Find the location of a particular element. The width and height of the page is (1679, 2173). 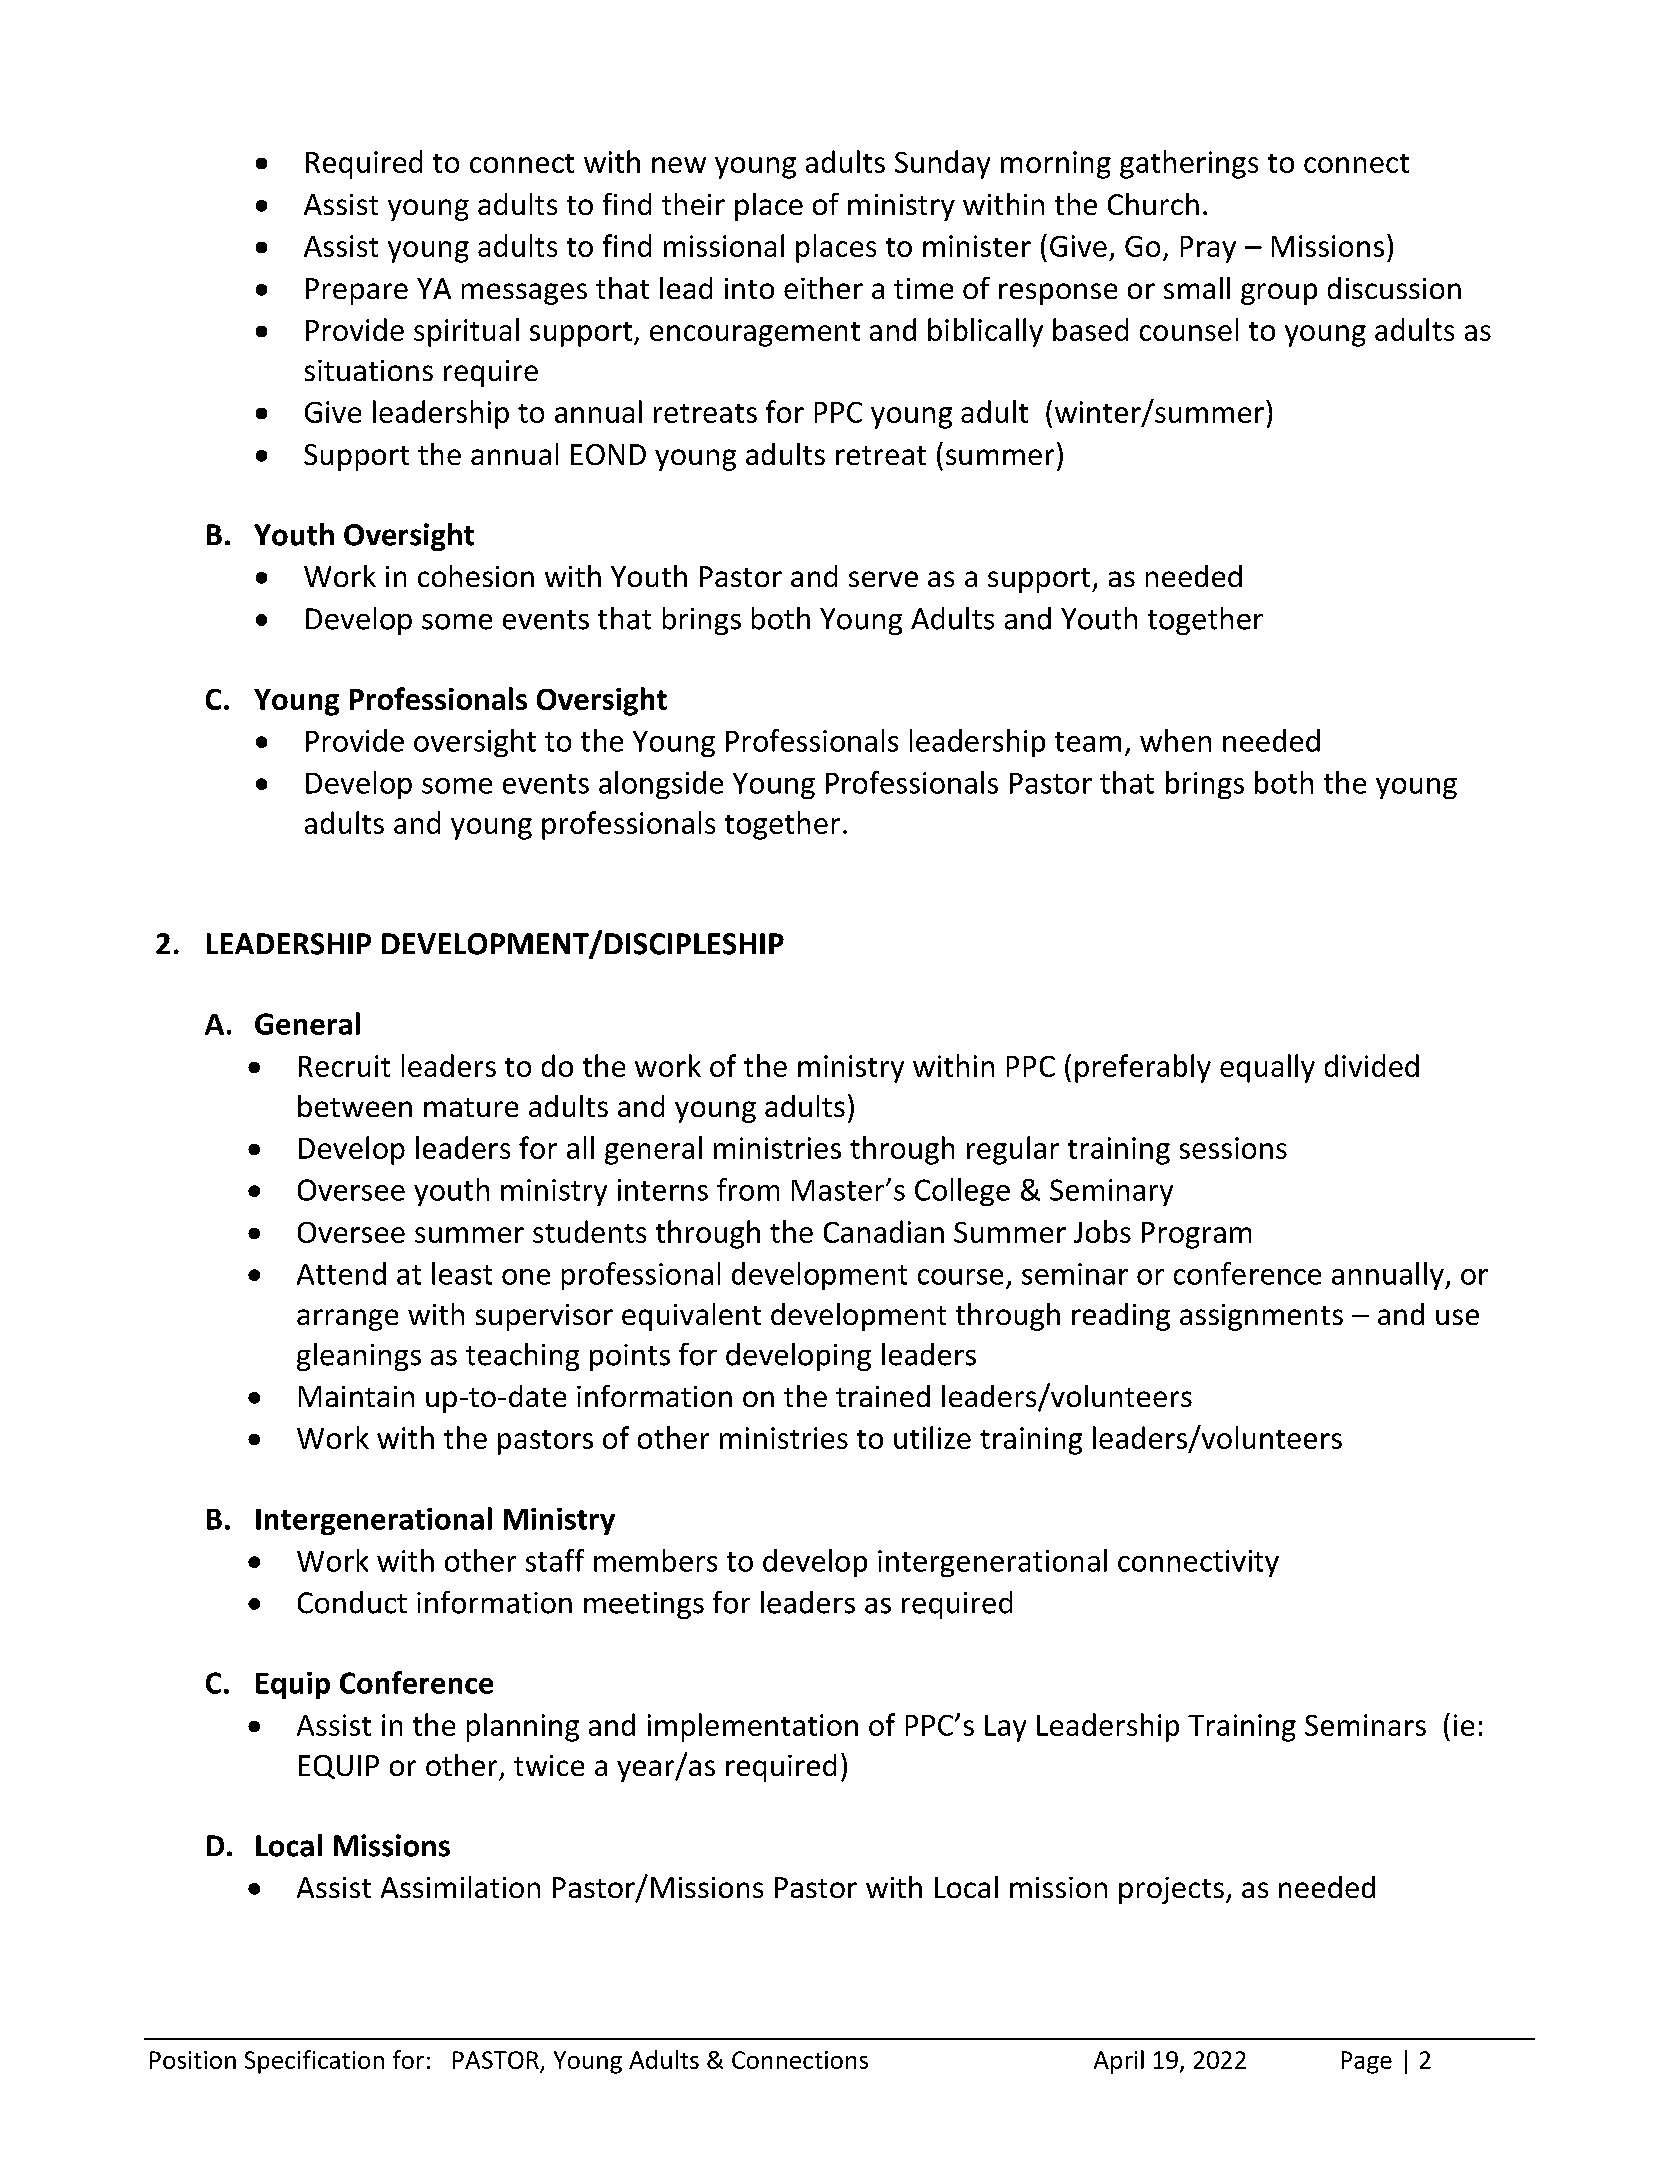

Maintain is located at coordinates (356, 1396).
